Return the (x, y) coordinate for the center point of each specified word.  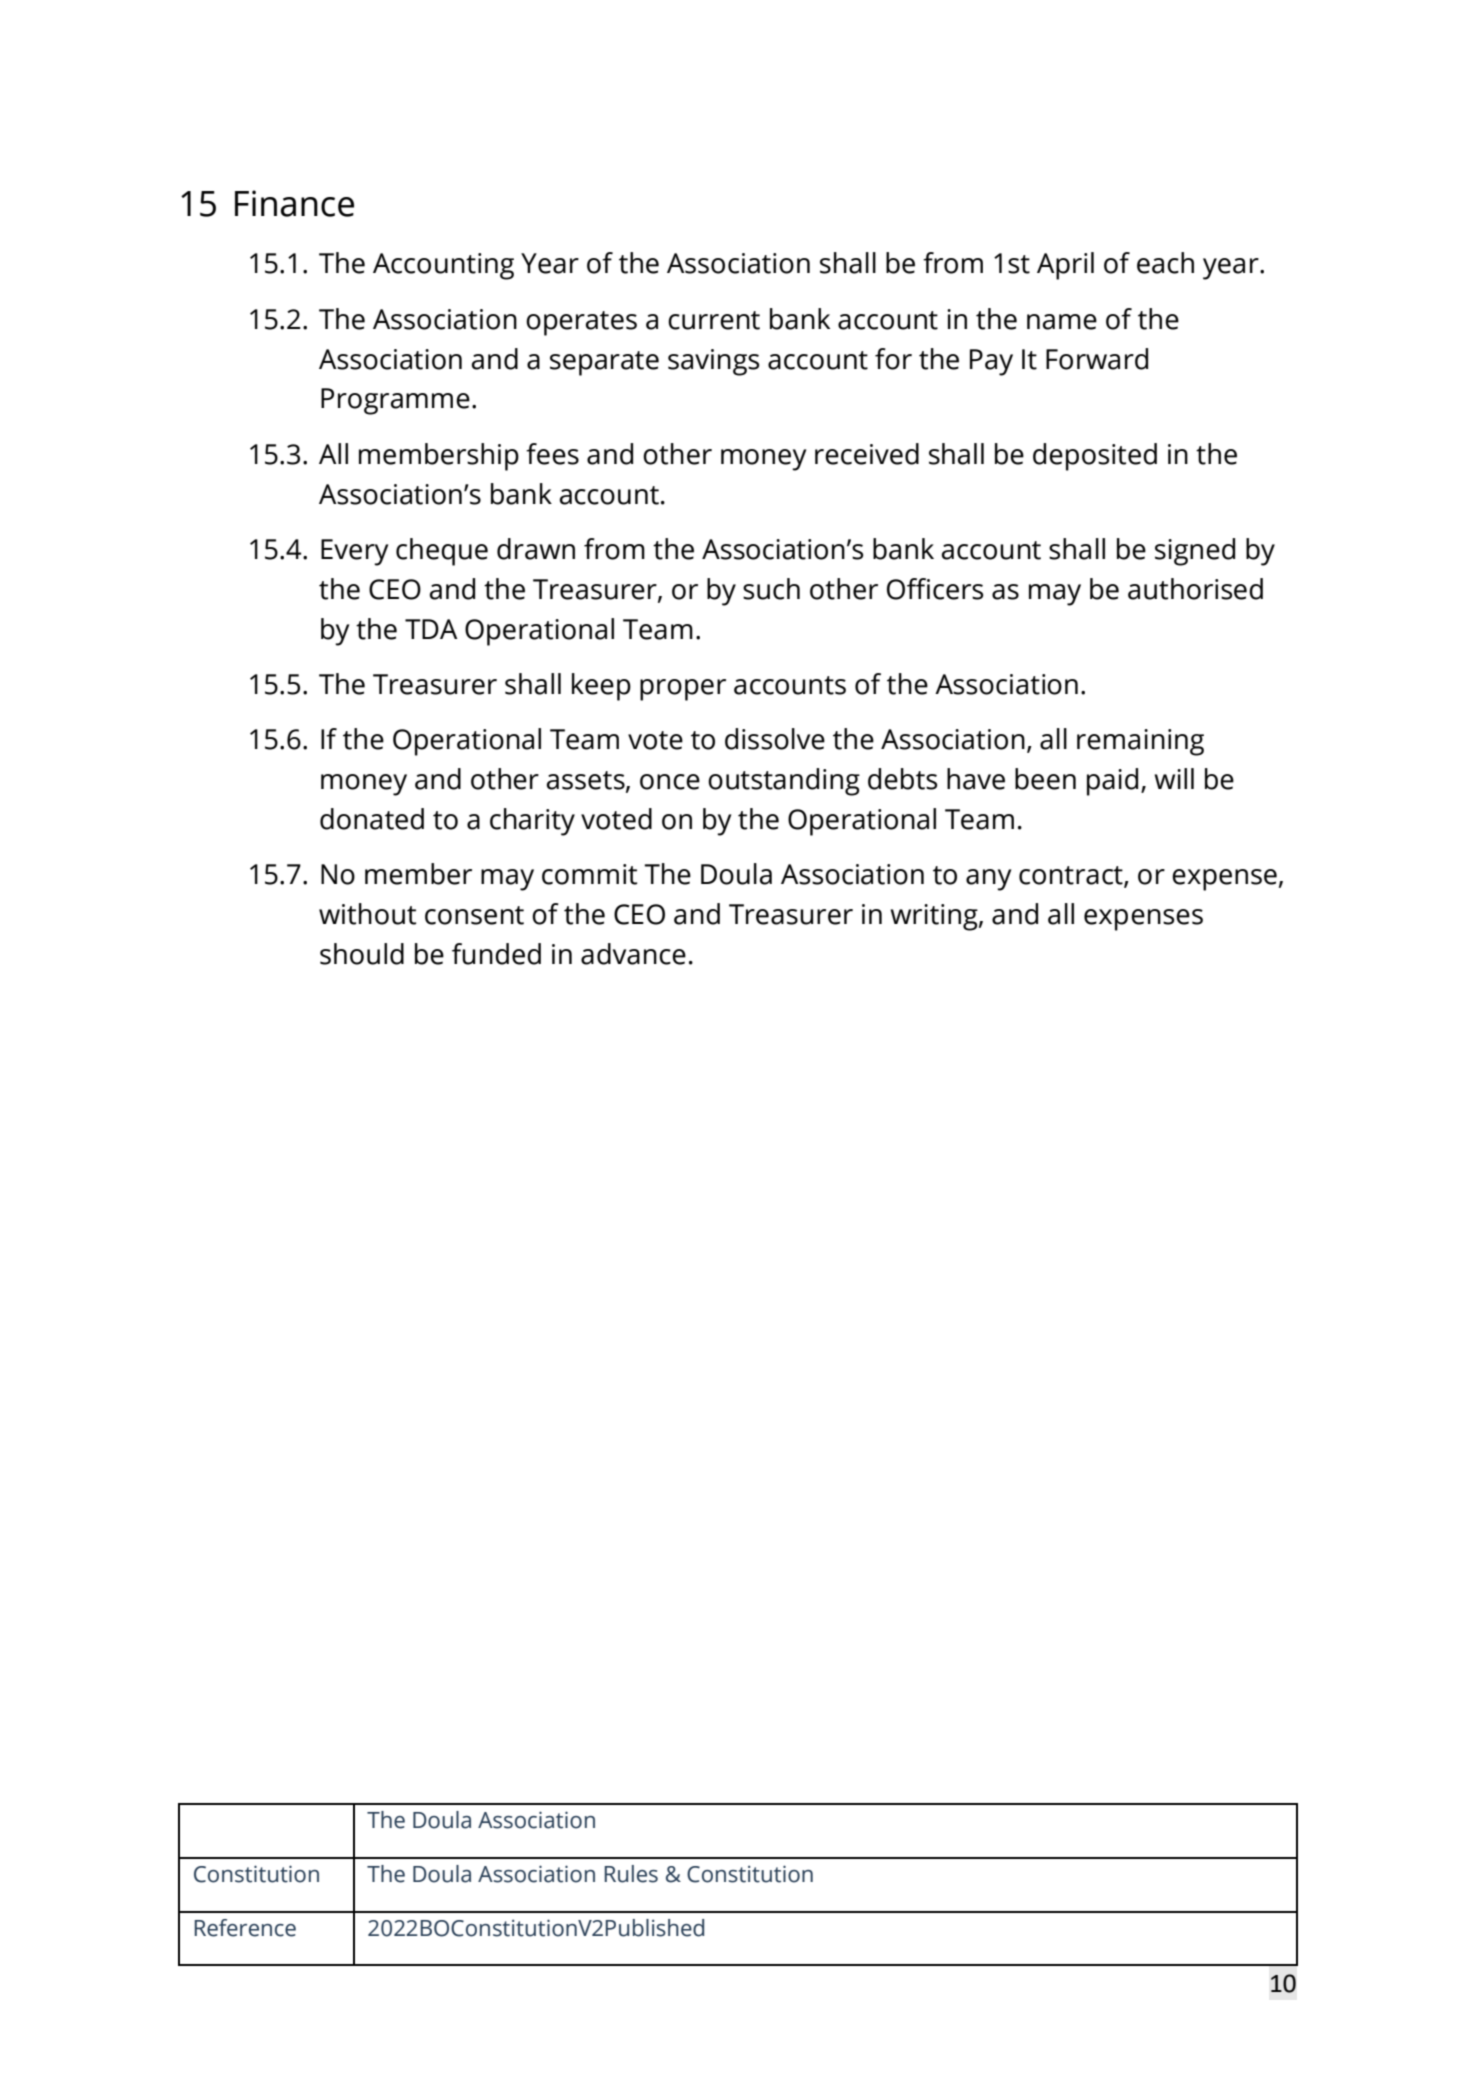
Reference (245, 1928)
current (714, 320)
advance (633, 954)
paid (1112, 782)
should (362, 954)
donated (372, 819)
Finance (294, 203)
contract (1072, 876)
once (670, 782)
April (1065, 266)
